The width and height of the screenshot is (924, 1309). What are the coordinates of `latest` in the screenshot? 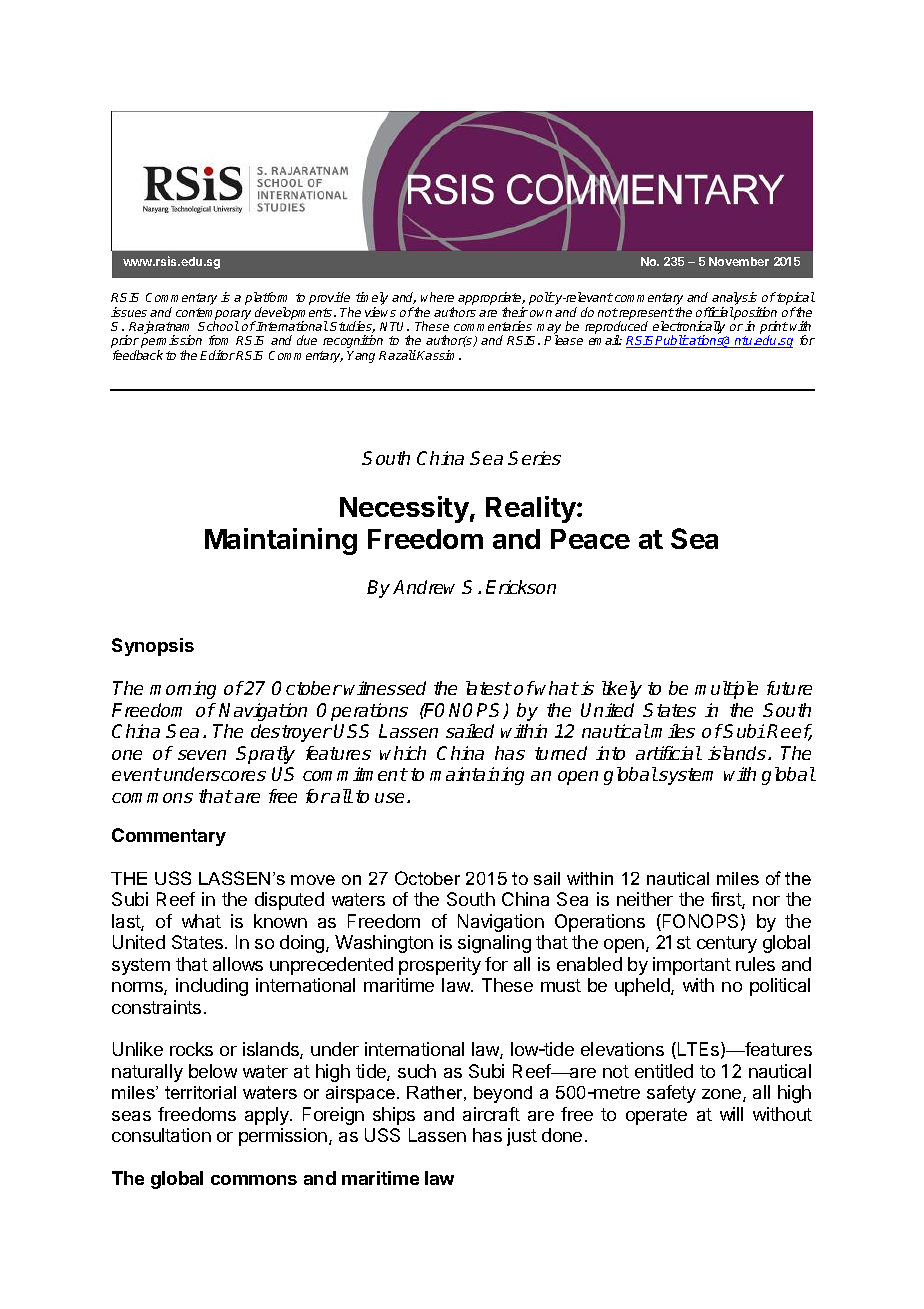 It's located at (489, 688).
